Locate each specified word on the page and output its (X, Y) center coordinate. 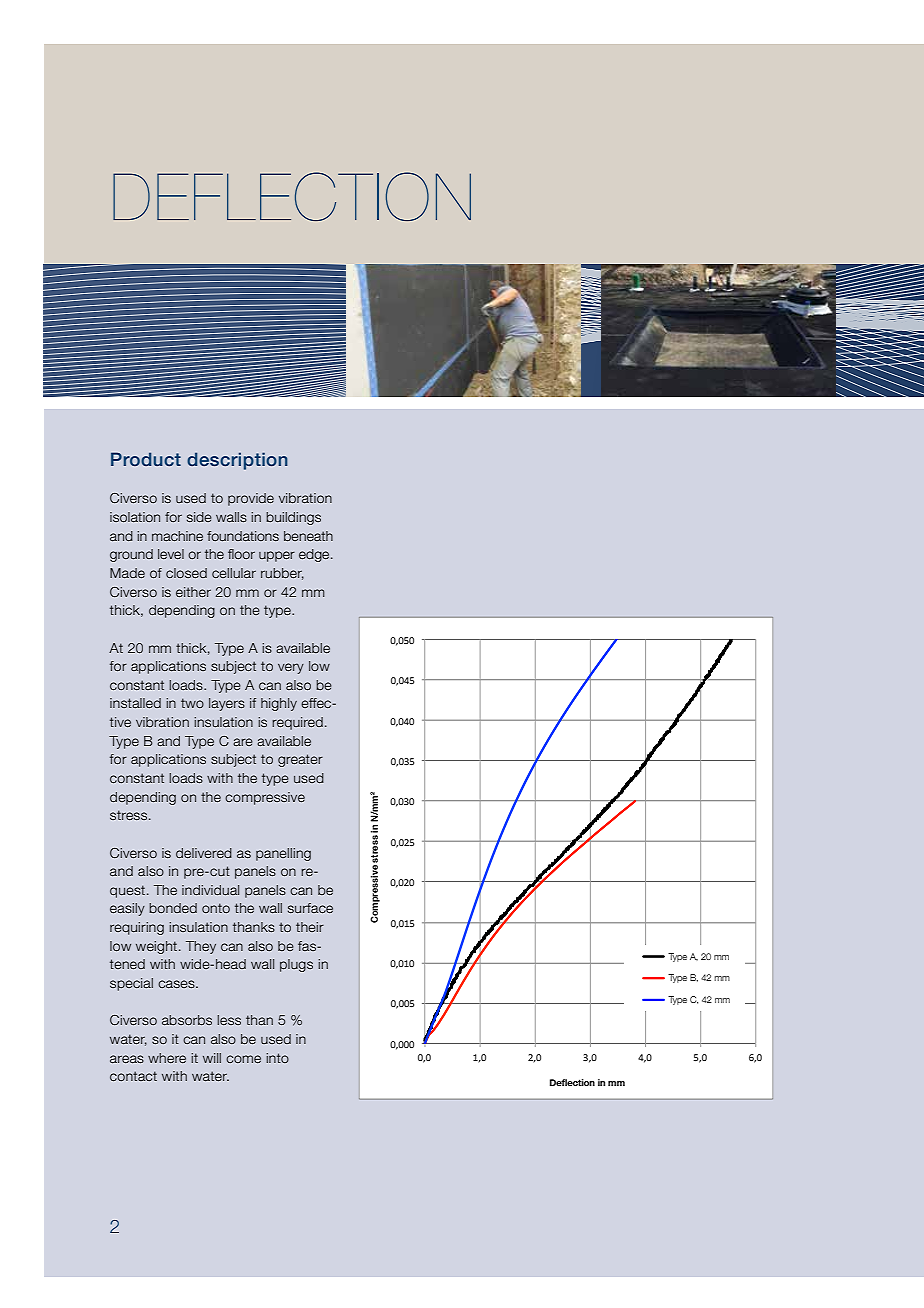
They (201, 947)
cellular (234, 573)
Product (146, 459)
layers (227, 704)
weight (156, 947)
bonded (173, 908)
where (167, 1058)
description (237, 461)
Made (127, 573)
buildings (293, 518)
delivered (204, 853)
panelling (283, 854)
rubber (282, 574)
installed (135, 703)
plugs (296, 965)
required (297, 723)
